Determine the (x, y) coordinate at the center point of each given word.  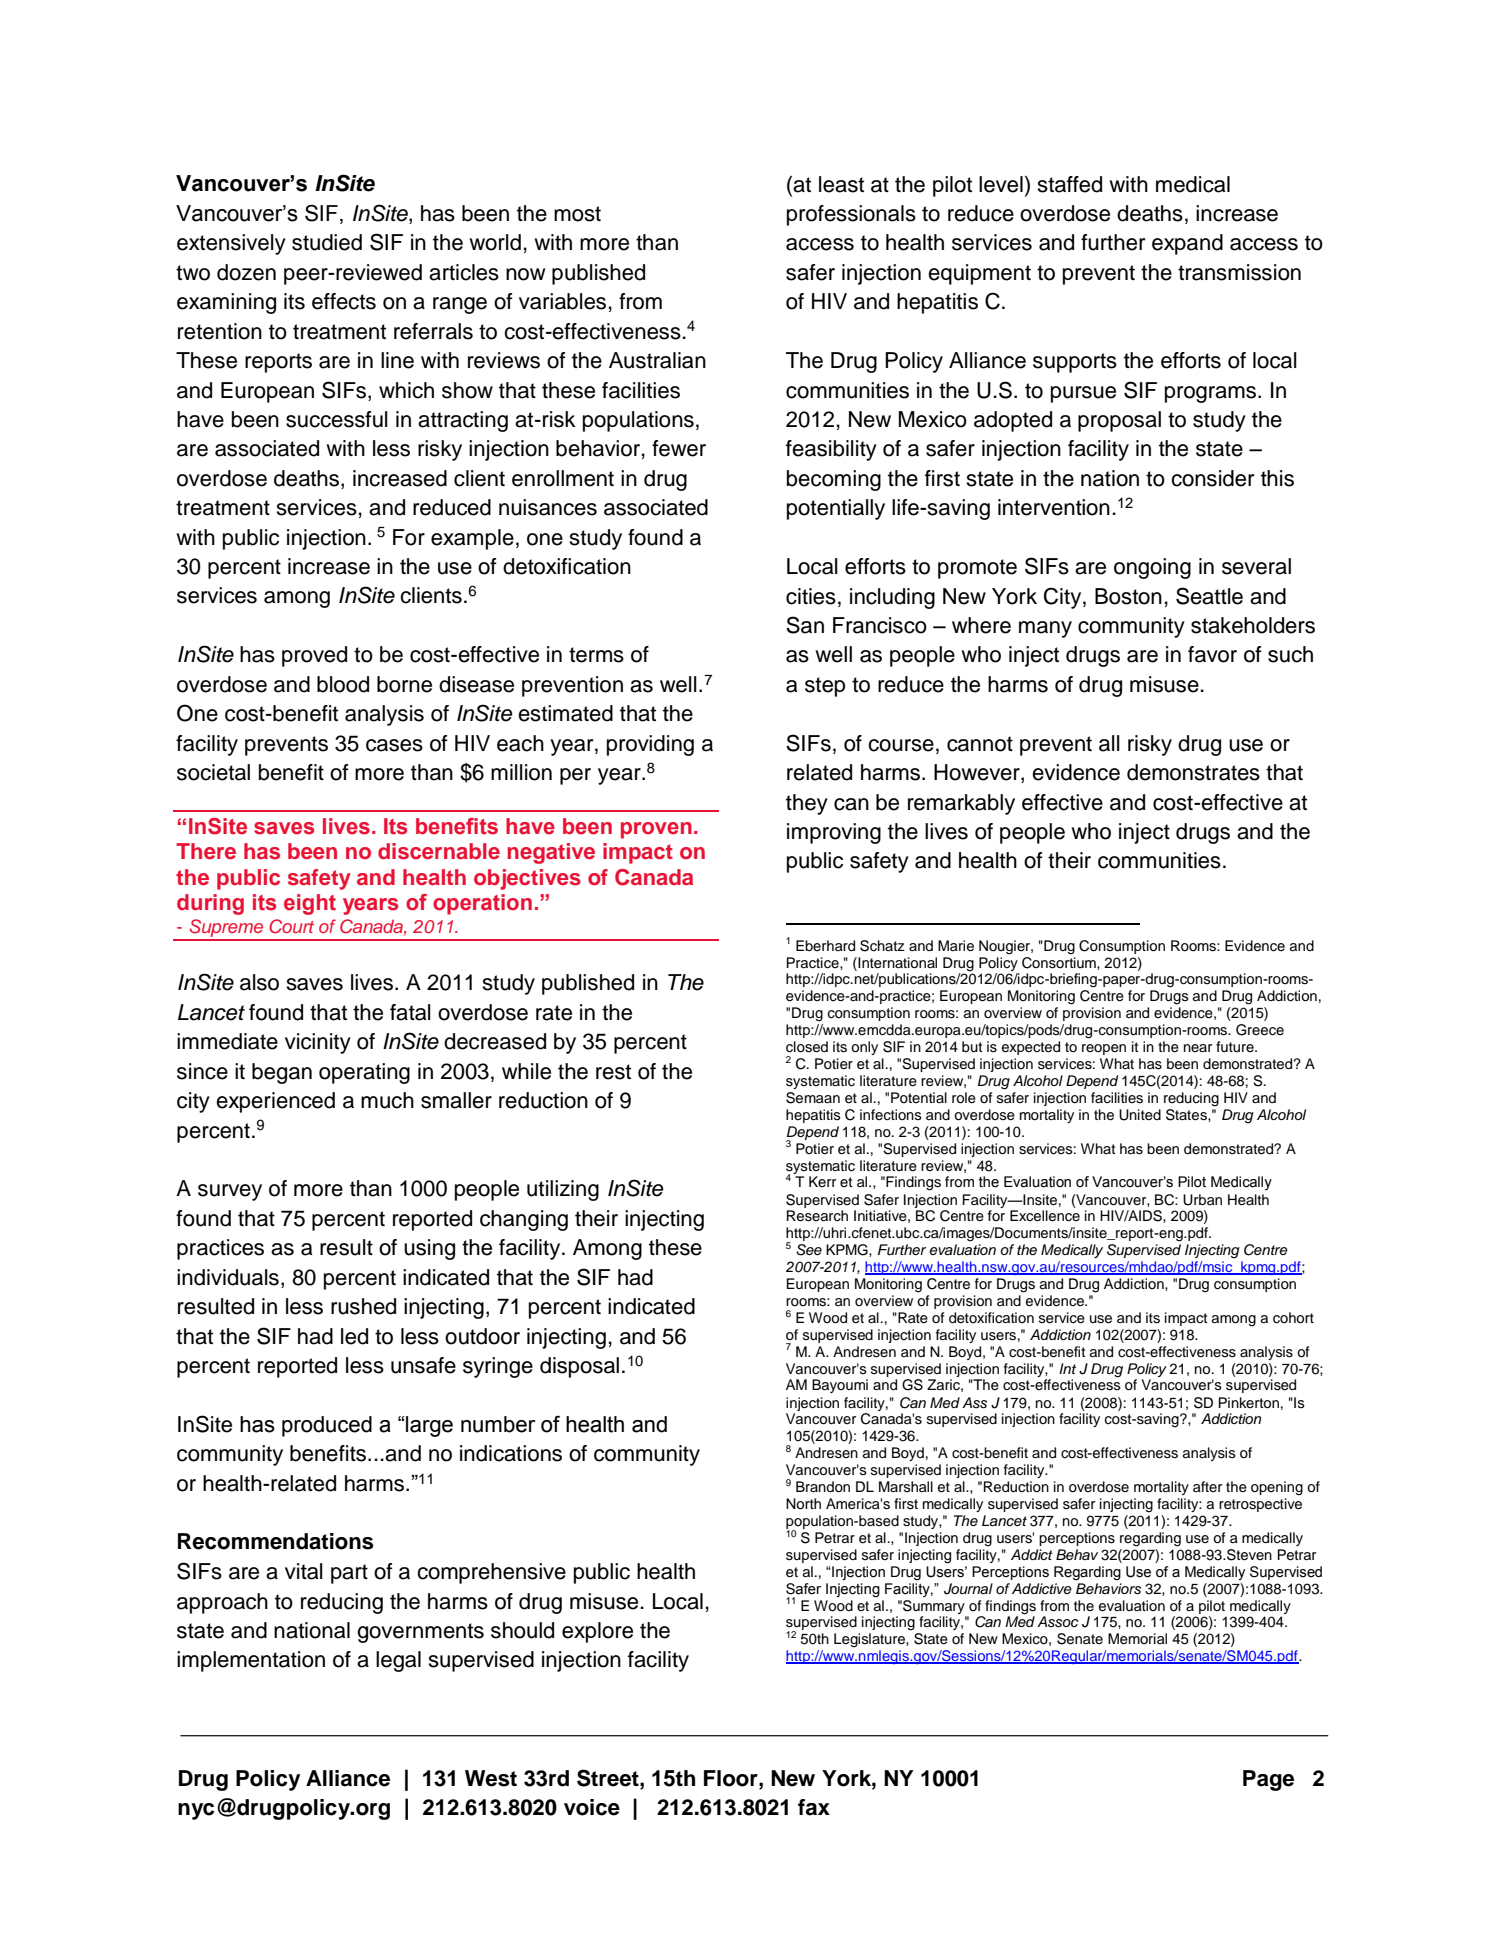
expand (1187, 244)
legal (398, 1661)
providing (650, 745)
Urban (1202, 1200)
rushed (363, 1306)
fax (814, 1807)
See (809, 1250)
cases (394, 745)
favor (1212, 654)
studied (327, 242)
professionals (851, 215)
